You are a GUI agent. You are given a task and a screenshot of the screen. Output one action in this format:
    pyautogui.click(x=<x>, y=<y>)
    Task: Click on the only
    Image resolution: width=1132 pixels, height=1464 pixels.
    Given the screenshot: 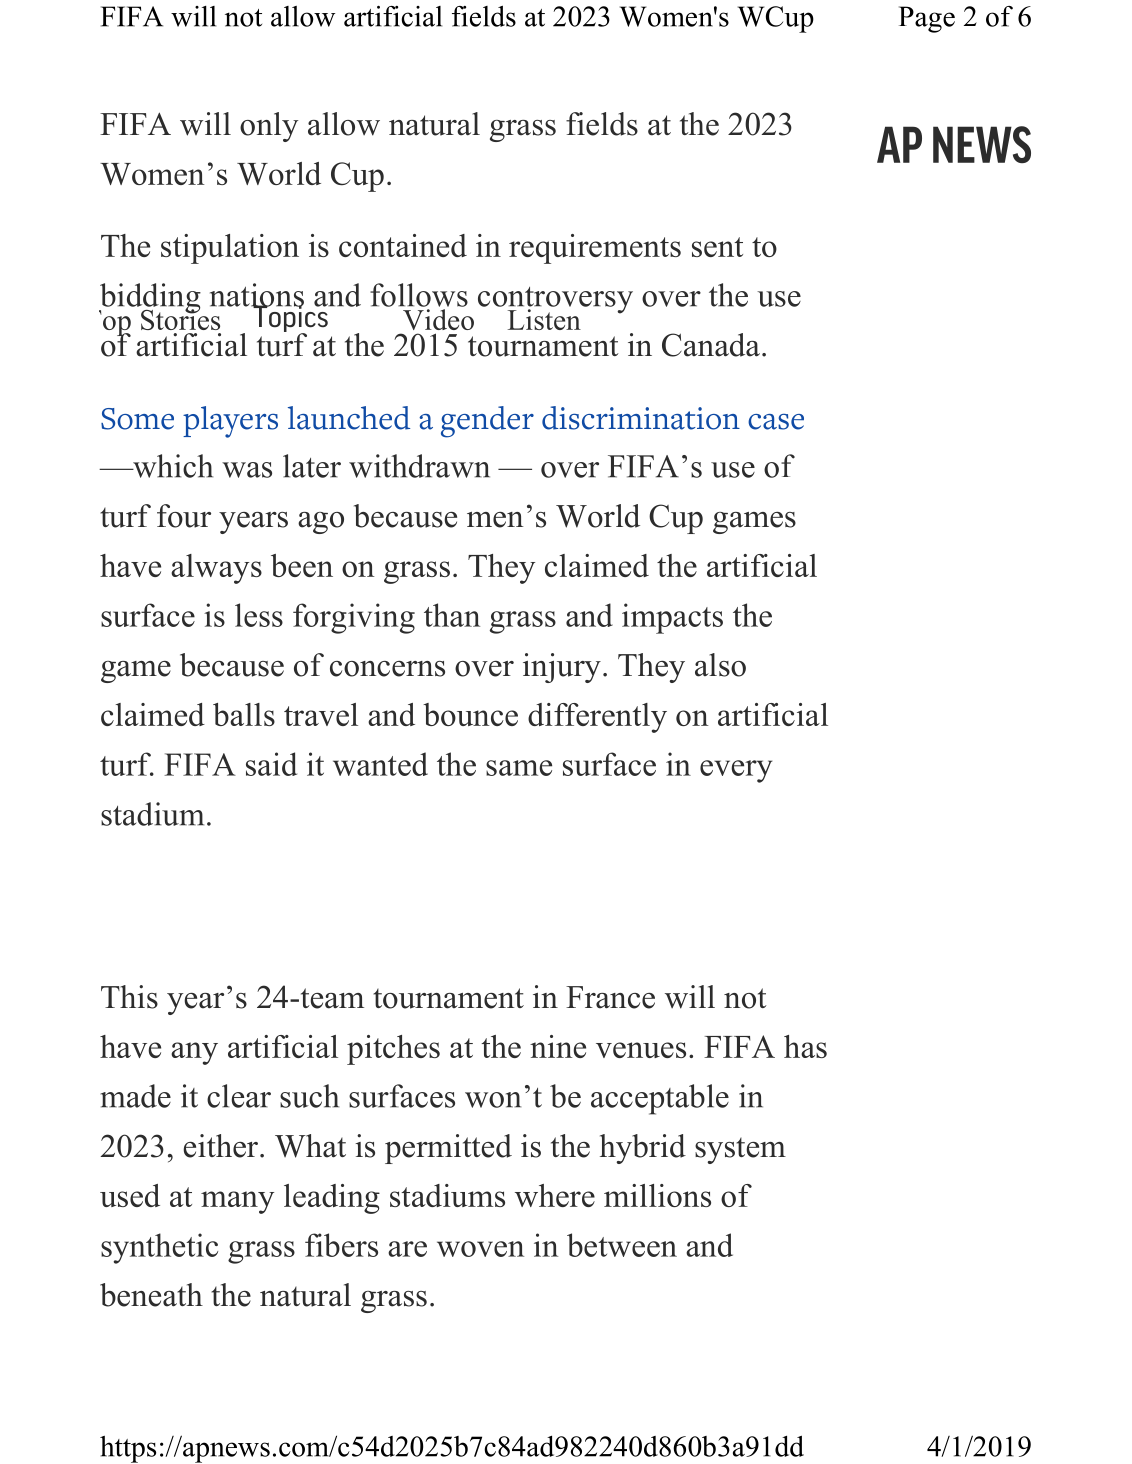 What is the action you would take?
    pyautogui.click(x=269, y=127)
